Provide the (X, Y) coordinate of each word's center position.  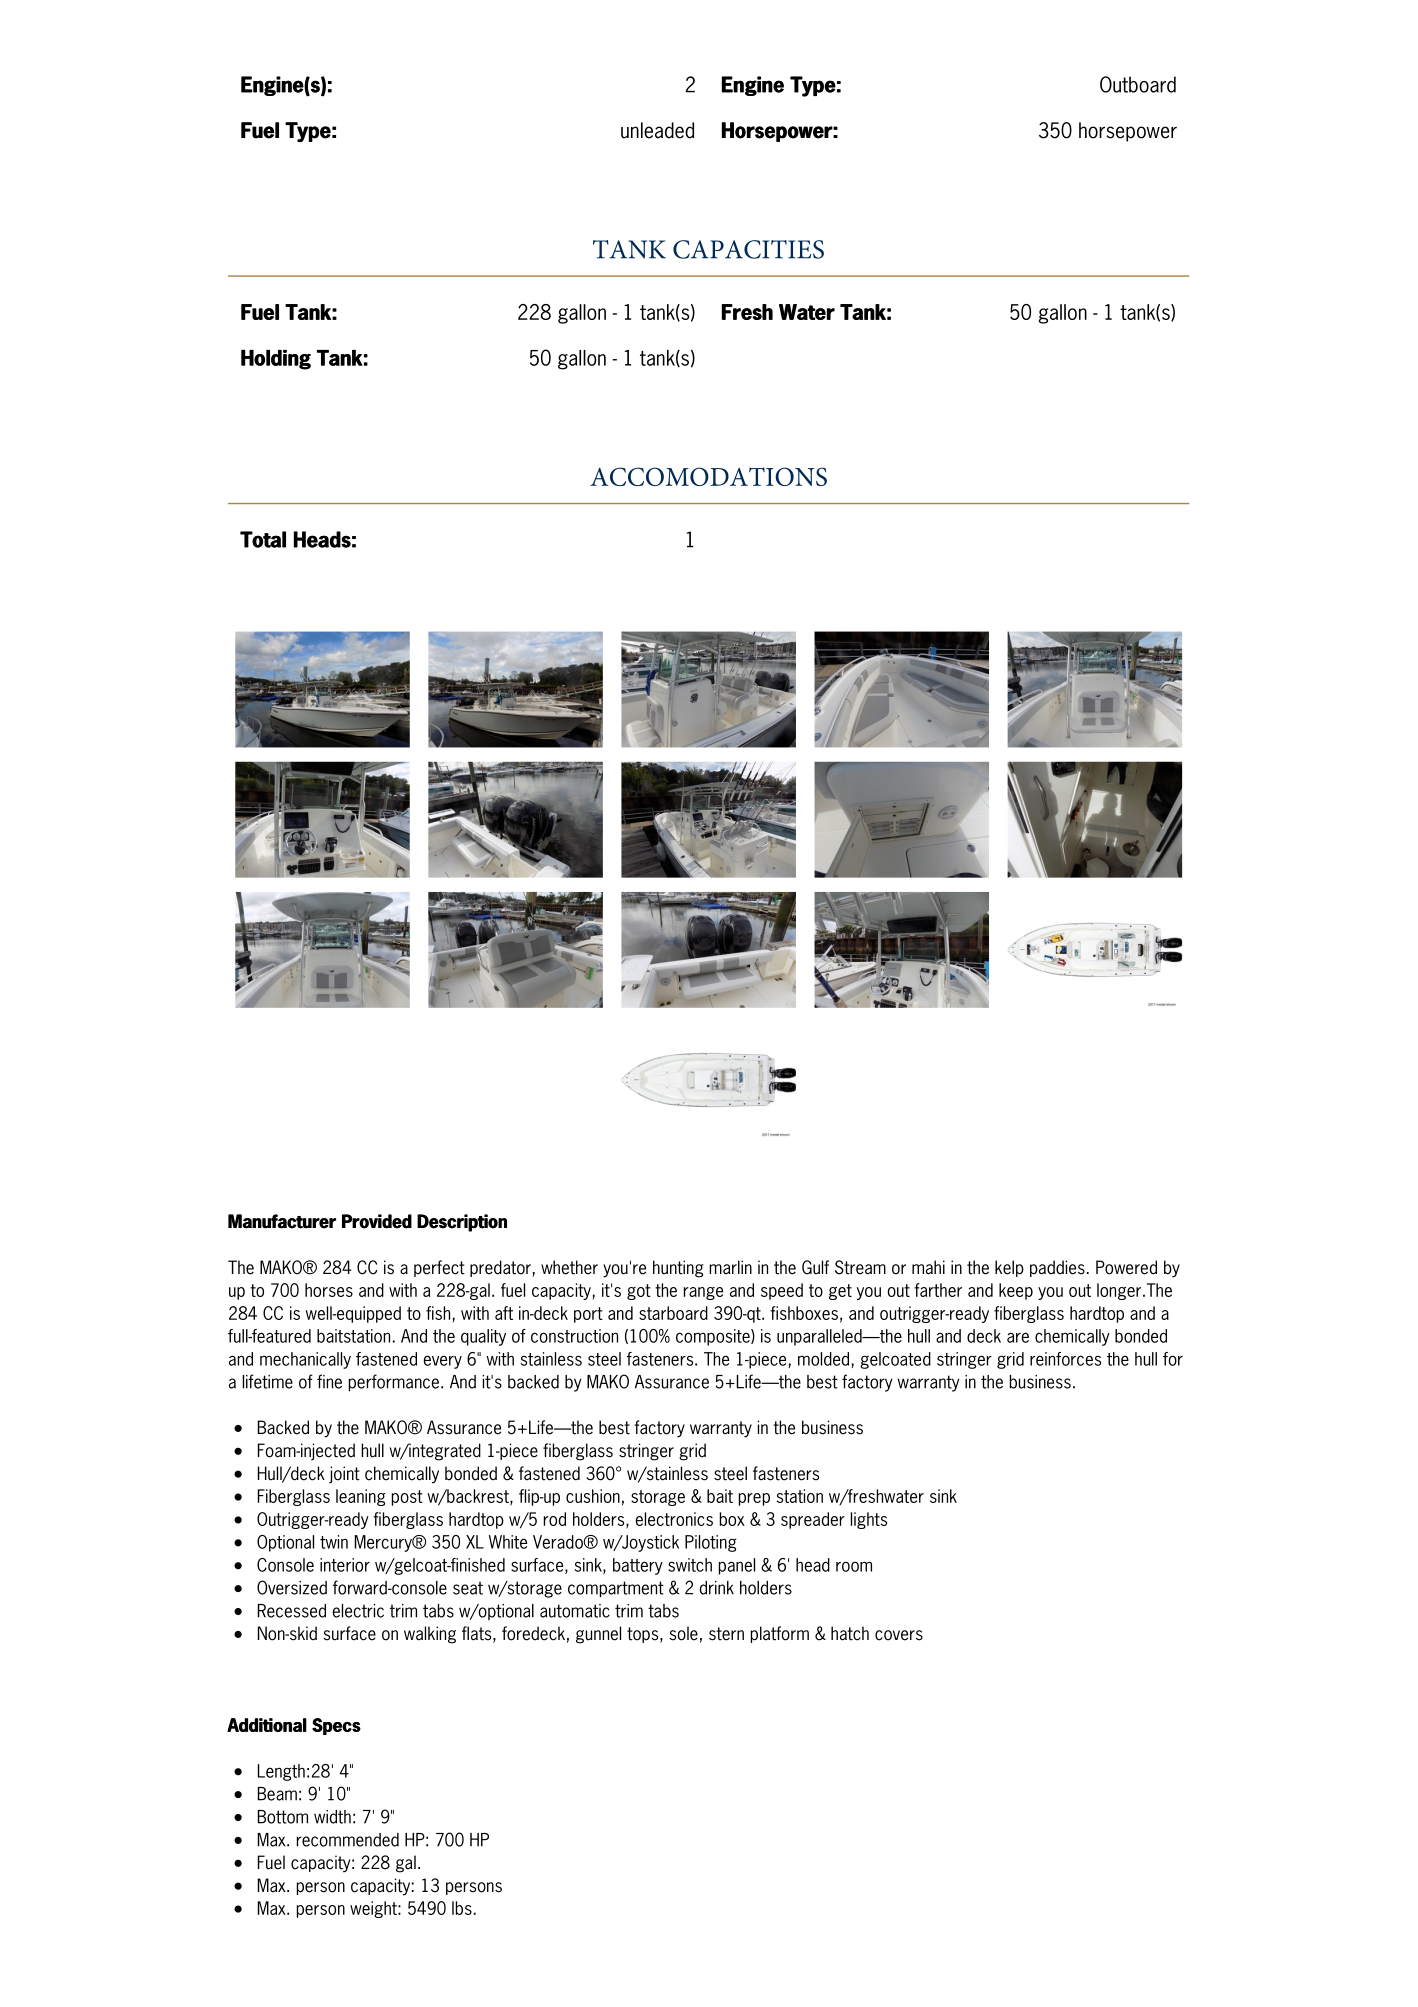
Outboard (1138, 84)
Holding (276, 360)
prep (754, 1499)
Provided (377, 1221)
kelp (1009, 1268)
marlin (730, 1267)
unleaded (657, 130)
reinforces (1065, 1359)
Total (263, 539)
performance (394, 1382)
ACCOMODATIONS (708, 476)
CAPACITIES (748, 249)
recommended (348, 1840)
